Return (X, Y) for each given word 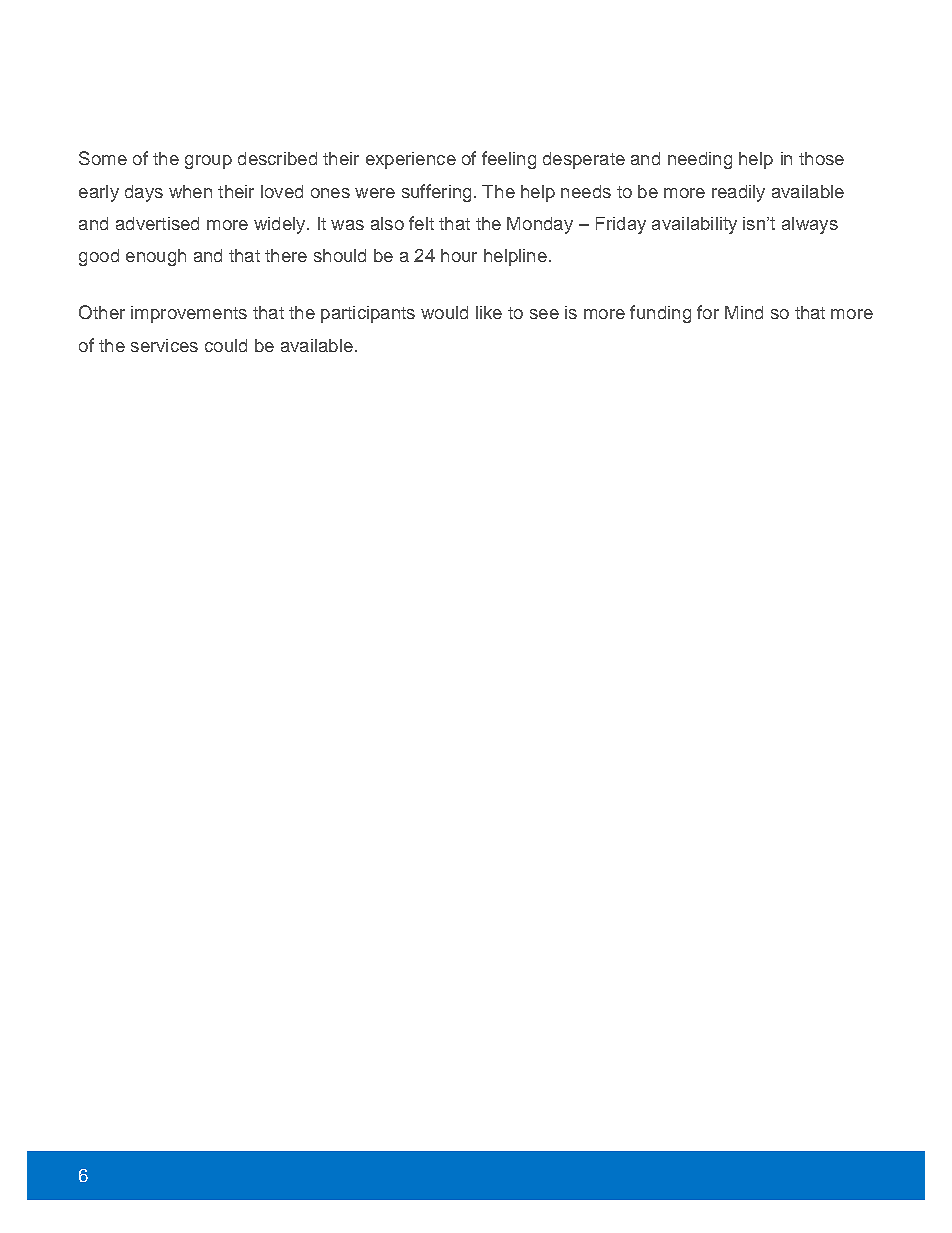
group (208, 162)
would (444, 312)
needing (700, 160)
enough (156, 257)
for (708, 312)
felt (421, 223)
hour (459, 255)
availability (694, 225)
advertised (157, 223)
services (164, 345)
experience (411, 160)
